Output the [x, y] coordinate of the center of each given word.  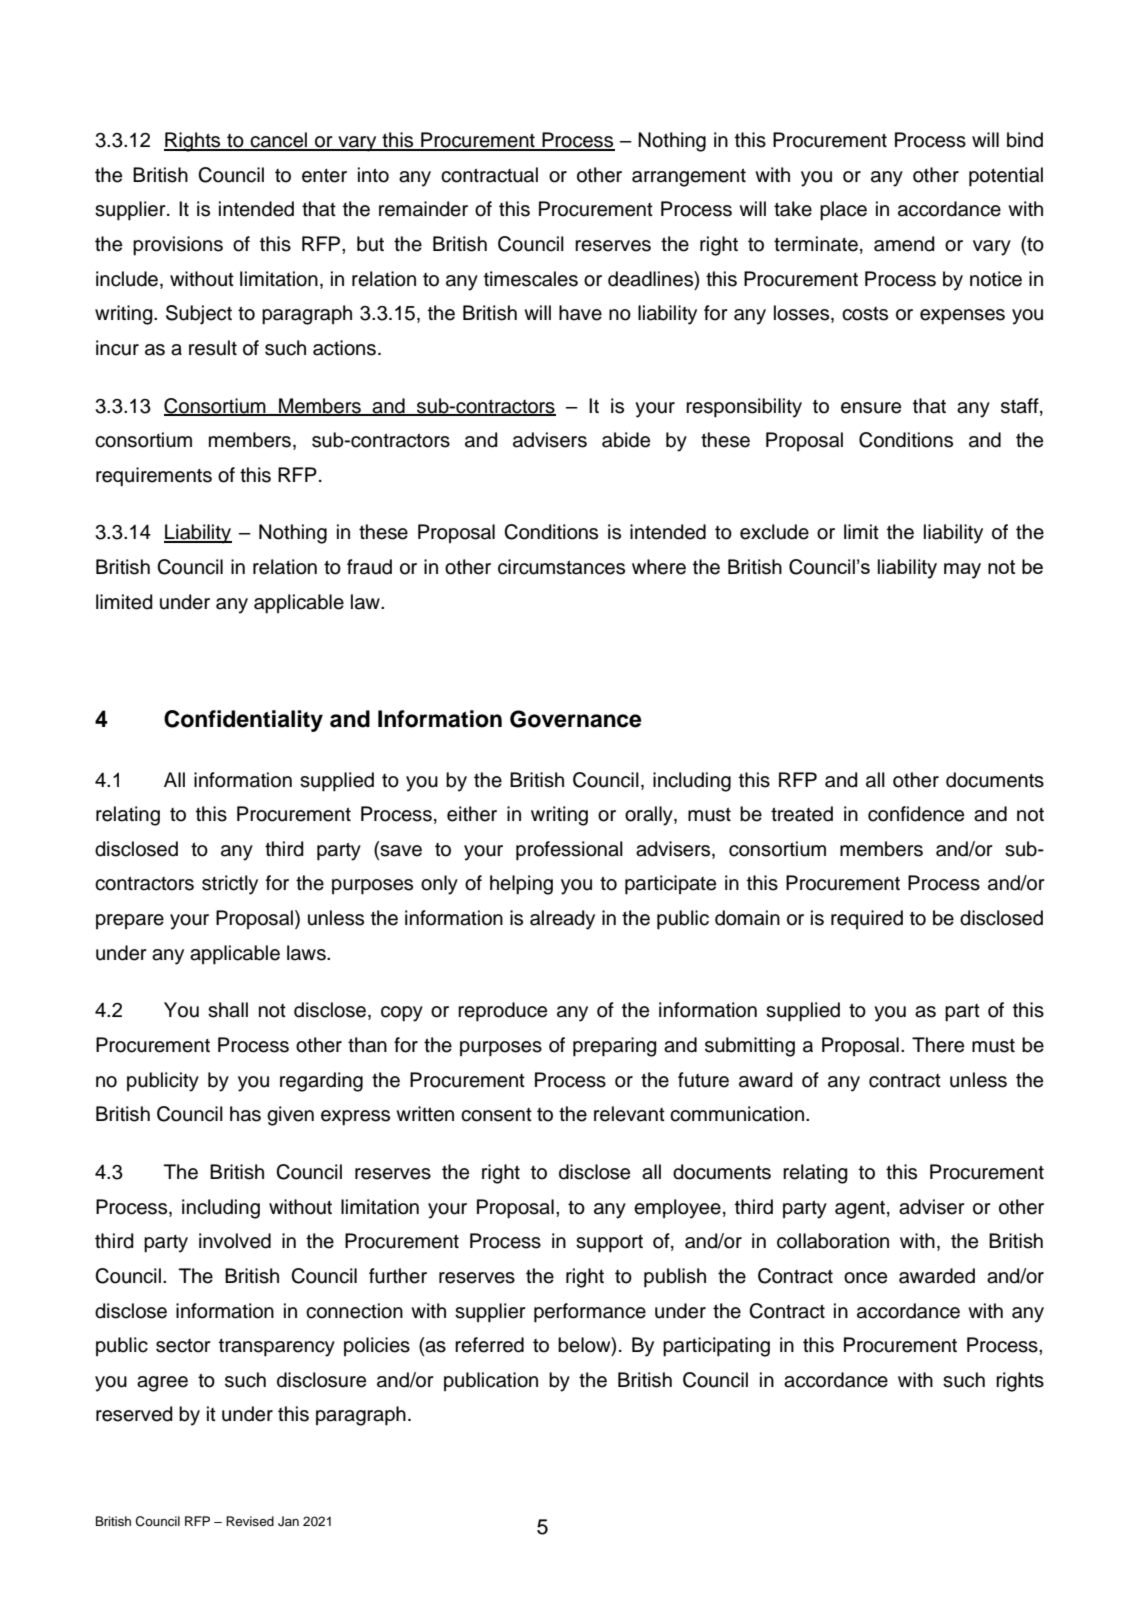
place [843, 211]
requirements [154, 477]
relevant [629, 1114]
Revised [250, 1521]
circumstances [561, 567]
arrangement [689, 177]
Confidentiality [243, 721]
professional [569, 851]
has [245, 1114]
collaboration [833, 1241]
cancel [279, 141]
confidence [916, 814]
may [962, 571]
